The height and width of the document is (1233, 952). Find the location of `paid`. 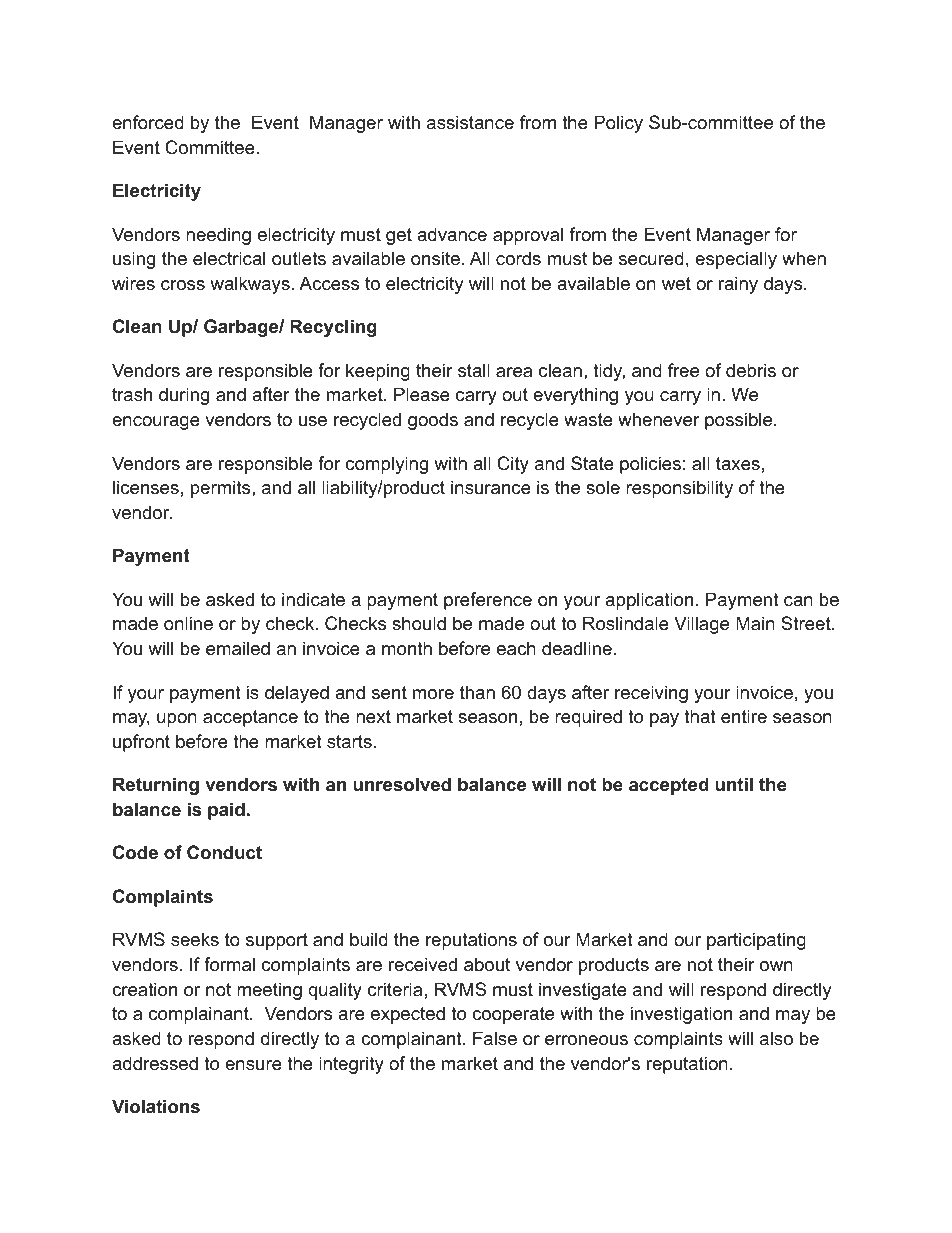

paid is located at coordinates (226, 811).
